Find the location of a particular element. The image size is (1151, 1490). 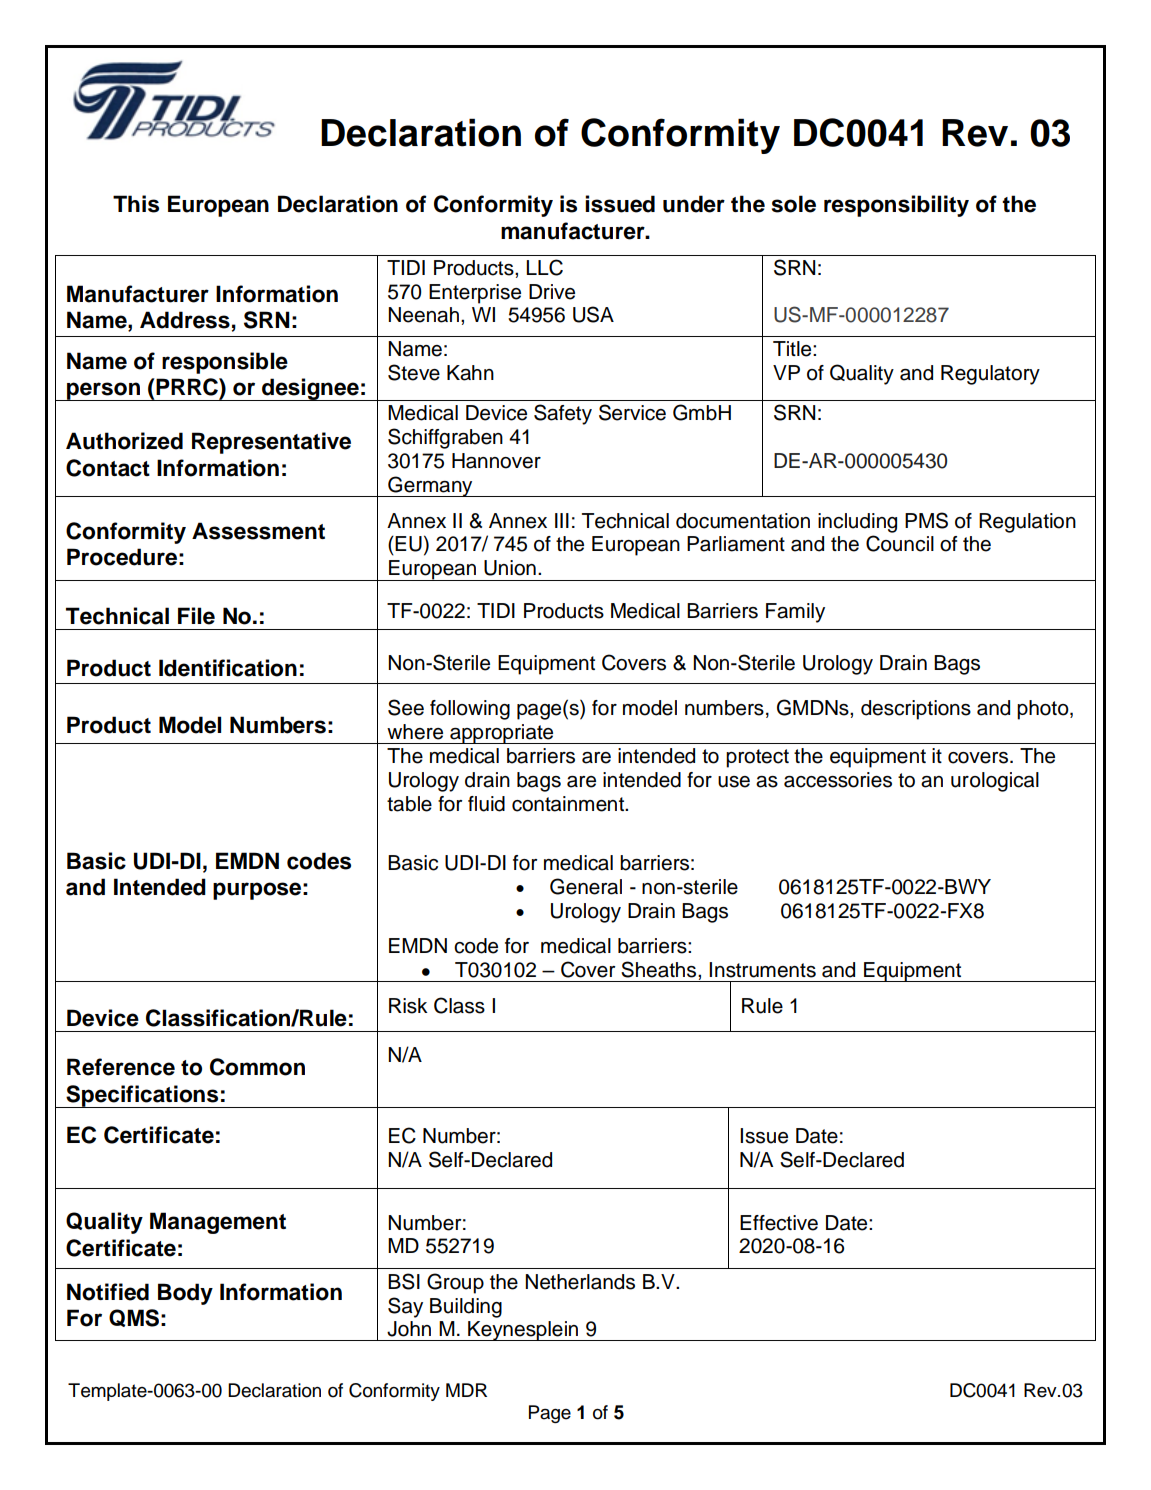

urological is located at coordinates (995, 782).
